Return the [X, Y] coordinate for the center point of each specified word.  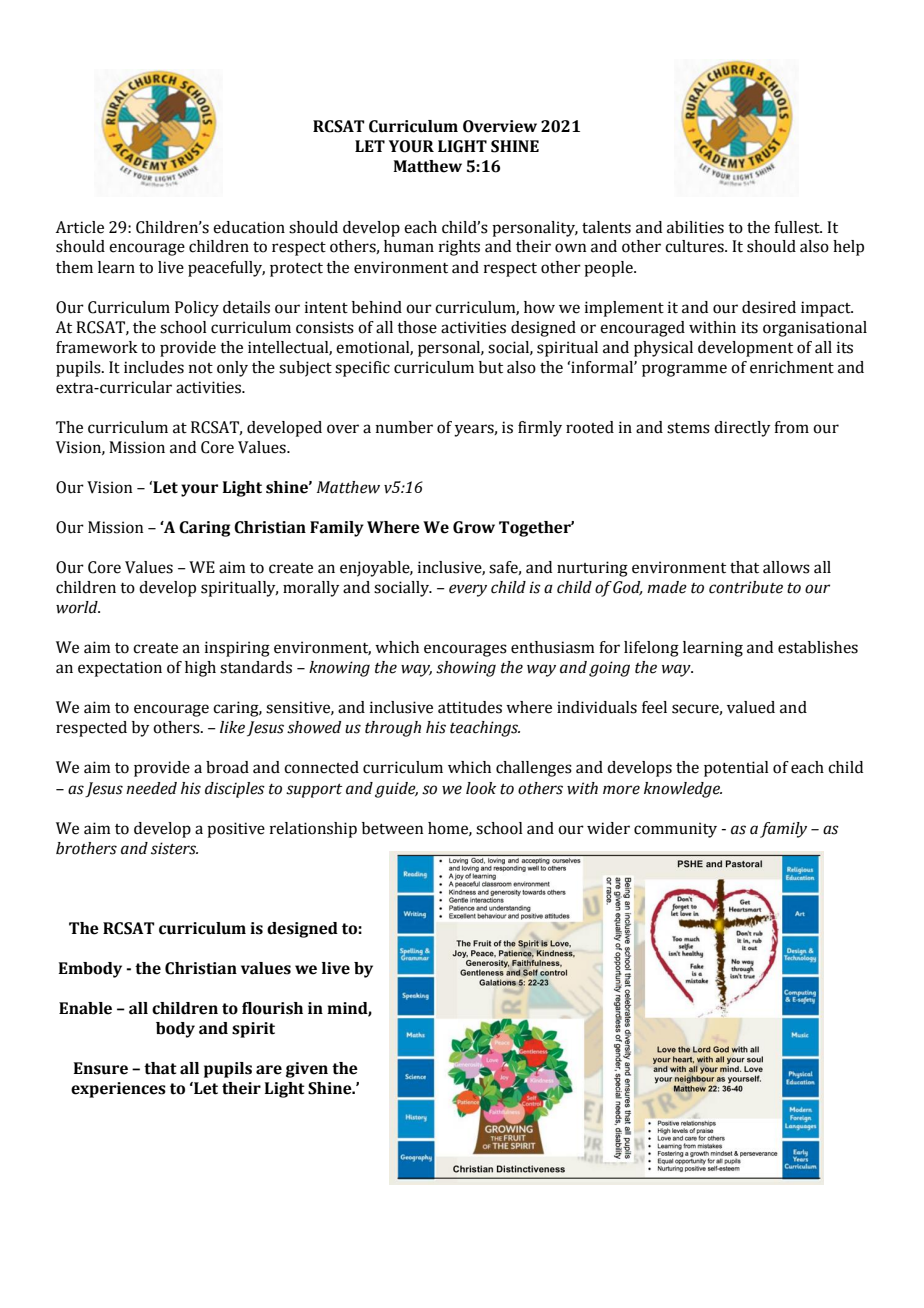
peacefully [226, 269]
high [200, 669]
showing [466, 669]
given [307, 1070]
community [675, 830]
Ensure [101, 1068]
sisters [174, 848]
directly [742, 429]
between [392, 828]
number [404, 427]
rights [459, 248]
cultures [695, 246]
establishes [818, 647]
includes [154, 367]
